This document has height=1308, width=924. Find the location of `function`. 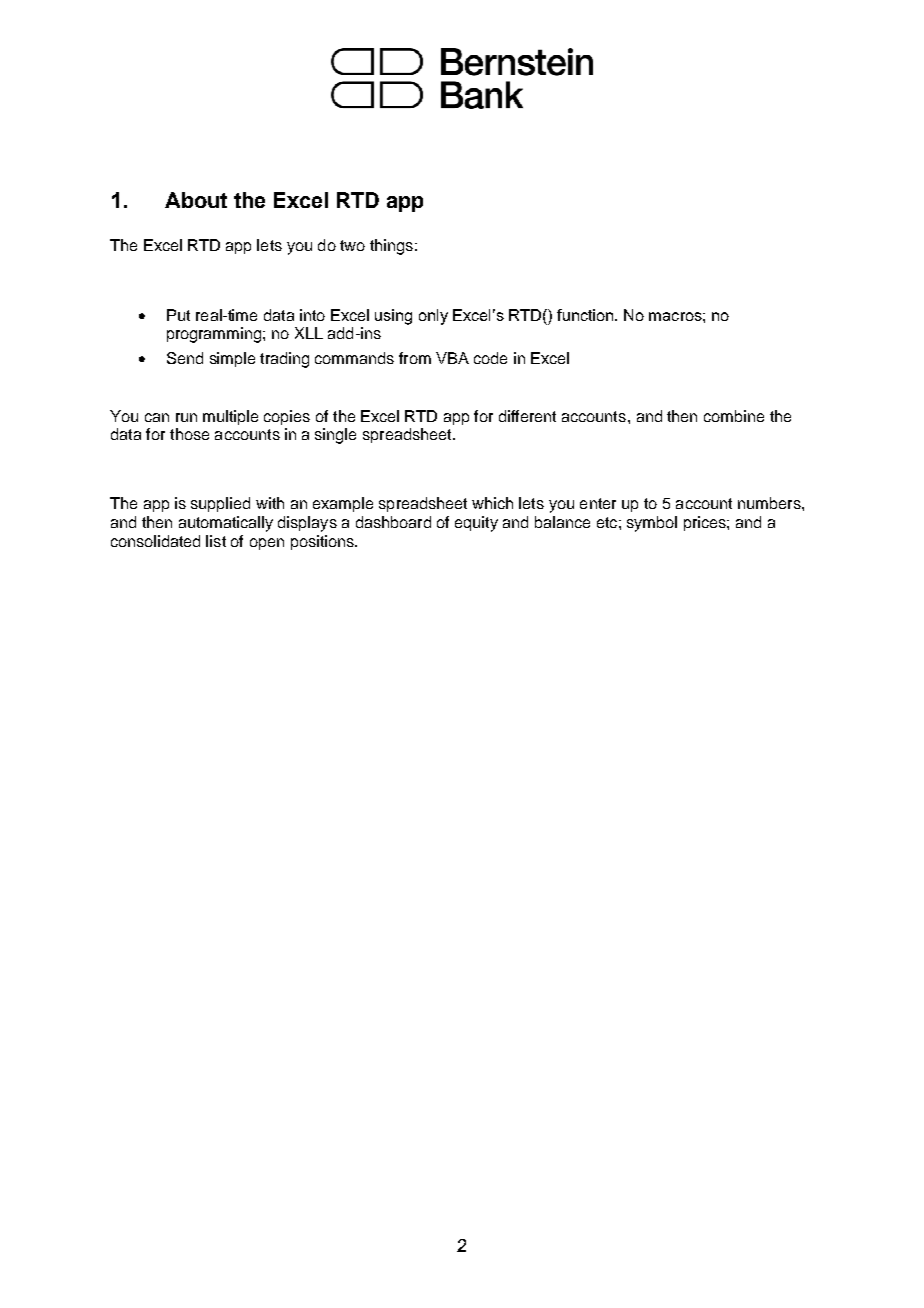

function is located at coordinates (586, 315).
